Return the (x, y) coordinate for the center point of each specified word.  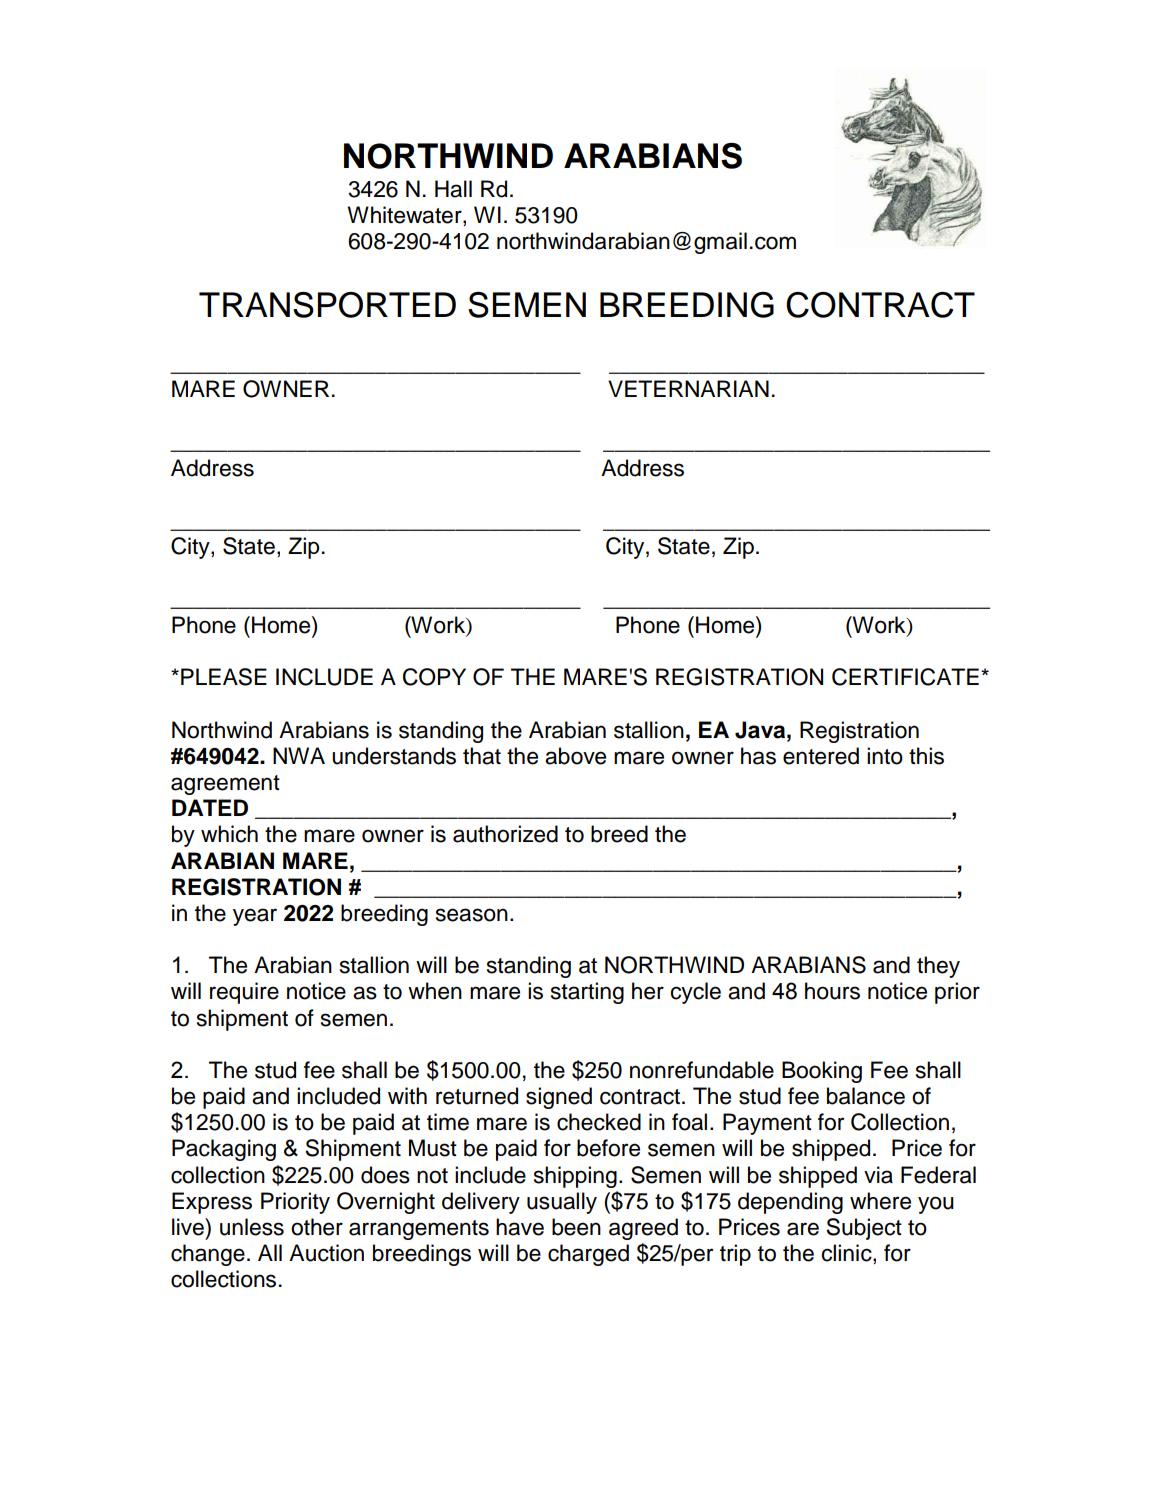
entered (821, 756)
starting (587, 993)
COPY (434, 677)
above (575, 756)
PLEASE (224, 677)
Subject (864, 1229)
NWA (299, 755)
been (576, 1227)
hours (832, 991)
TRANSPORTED (327, 305)
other (317, 1227)
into (885, 756)
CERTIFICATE (905, 677)
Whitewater (405, 216)
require (244, 993)
